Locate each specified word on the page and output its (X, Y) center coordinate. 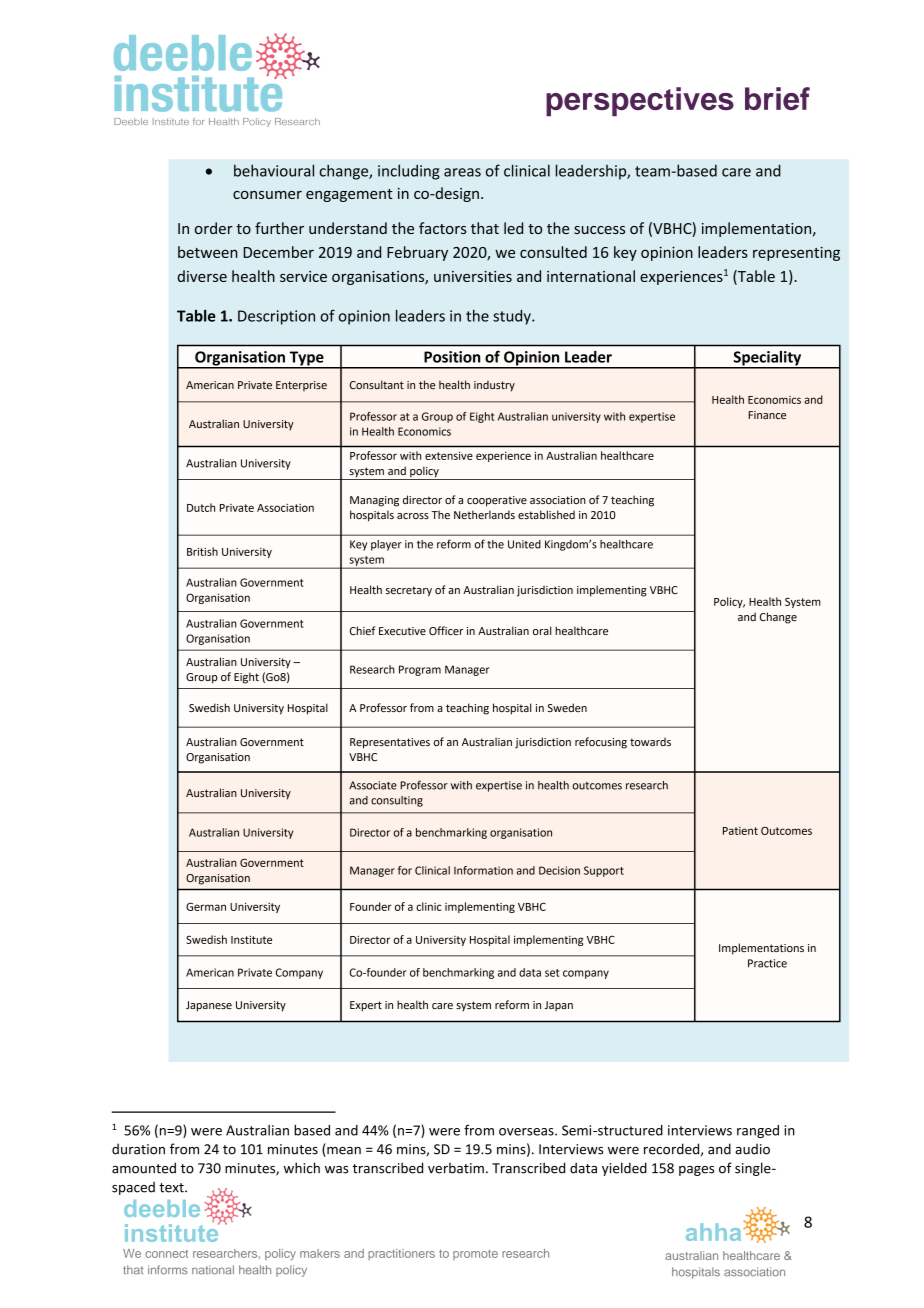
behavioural (274, 170)
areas (462, 172)
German (206, 906)
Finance (767, 415)
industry (494, 386)
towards (650, 741)
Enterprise (301, 386)
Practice (767, 963)
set (552, 973)
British (202, 551)
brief (777, 98)
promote (475, 1255)
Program (420, 670)
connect (166, 1254)
